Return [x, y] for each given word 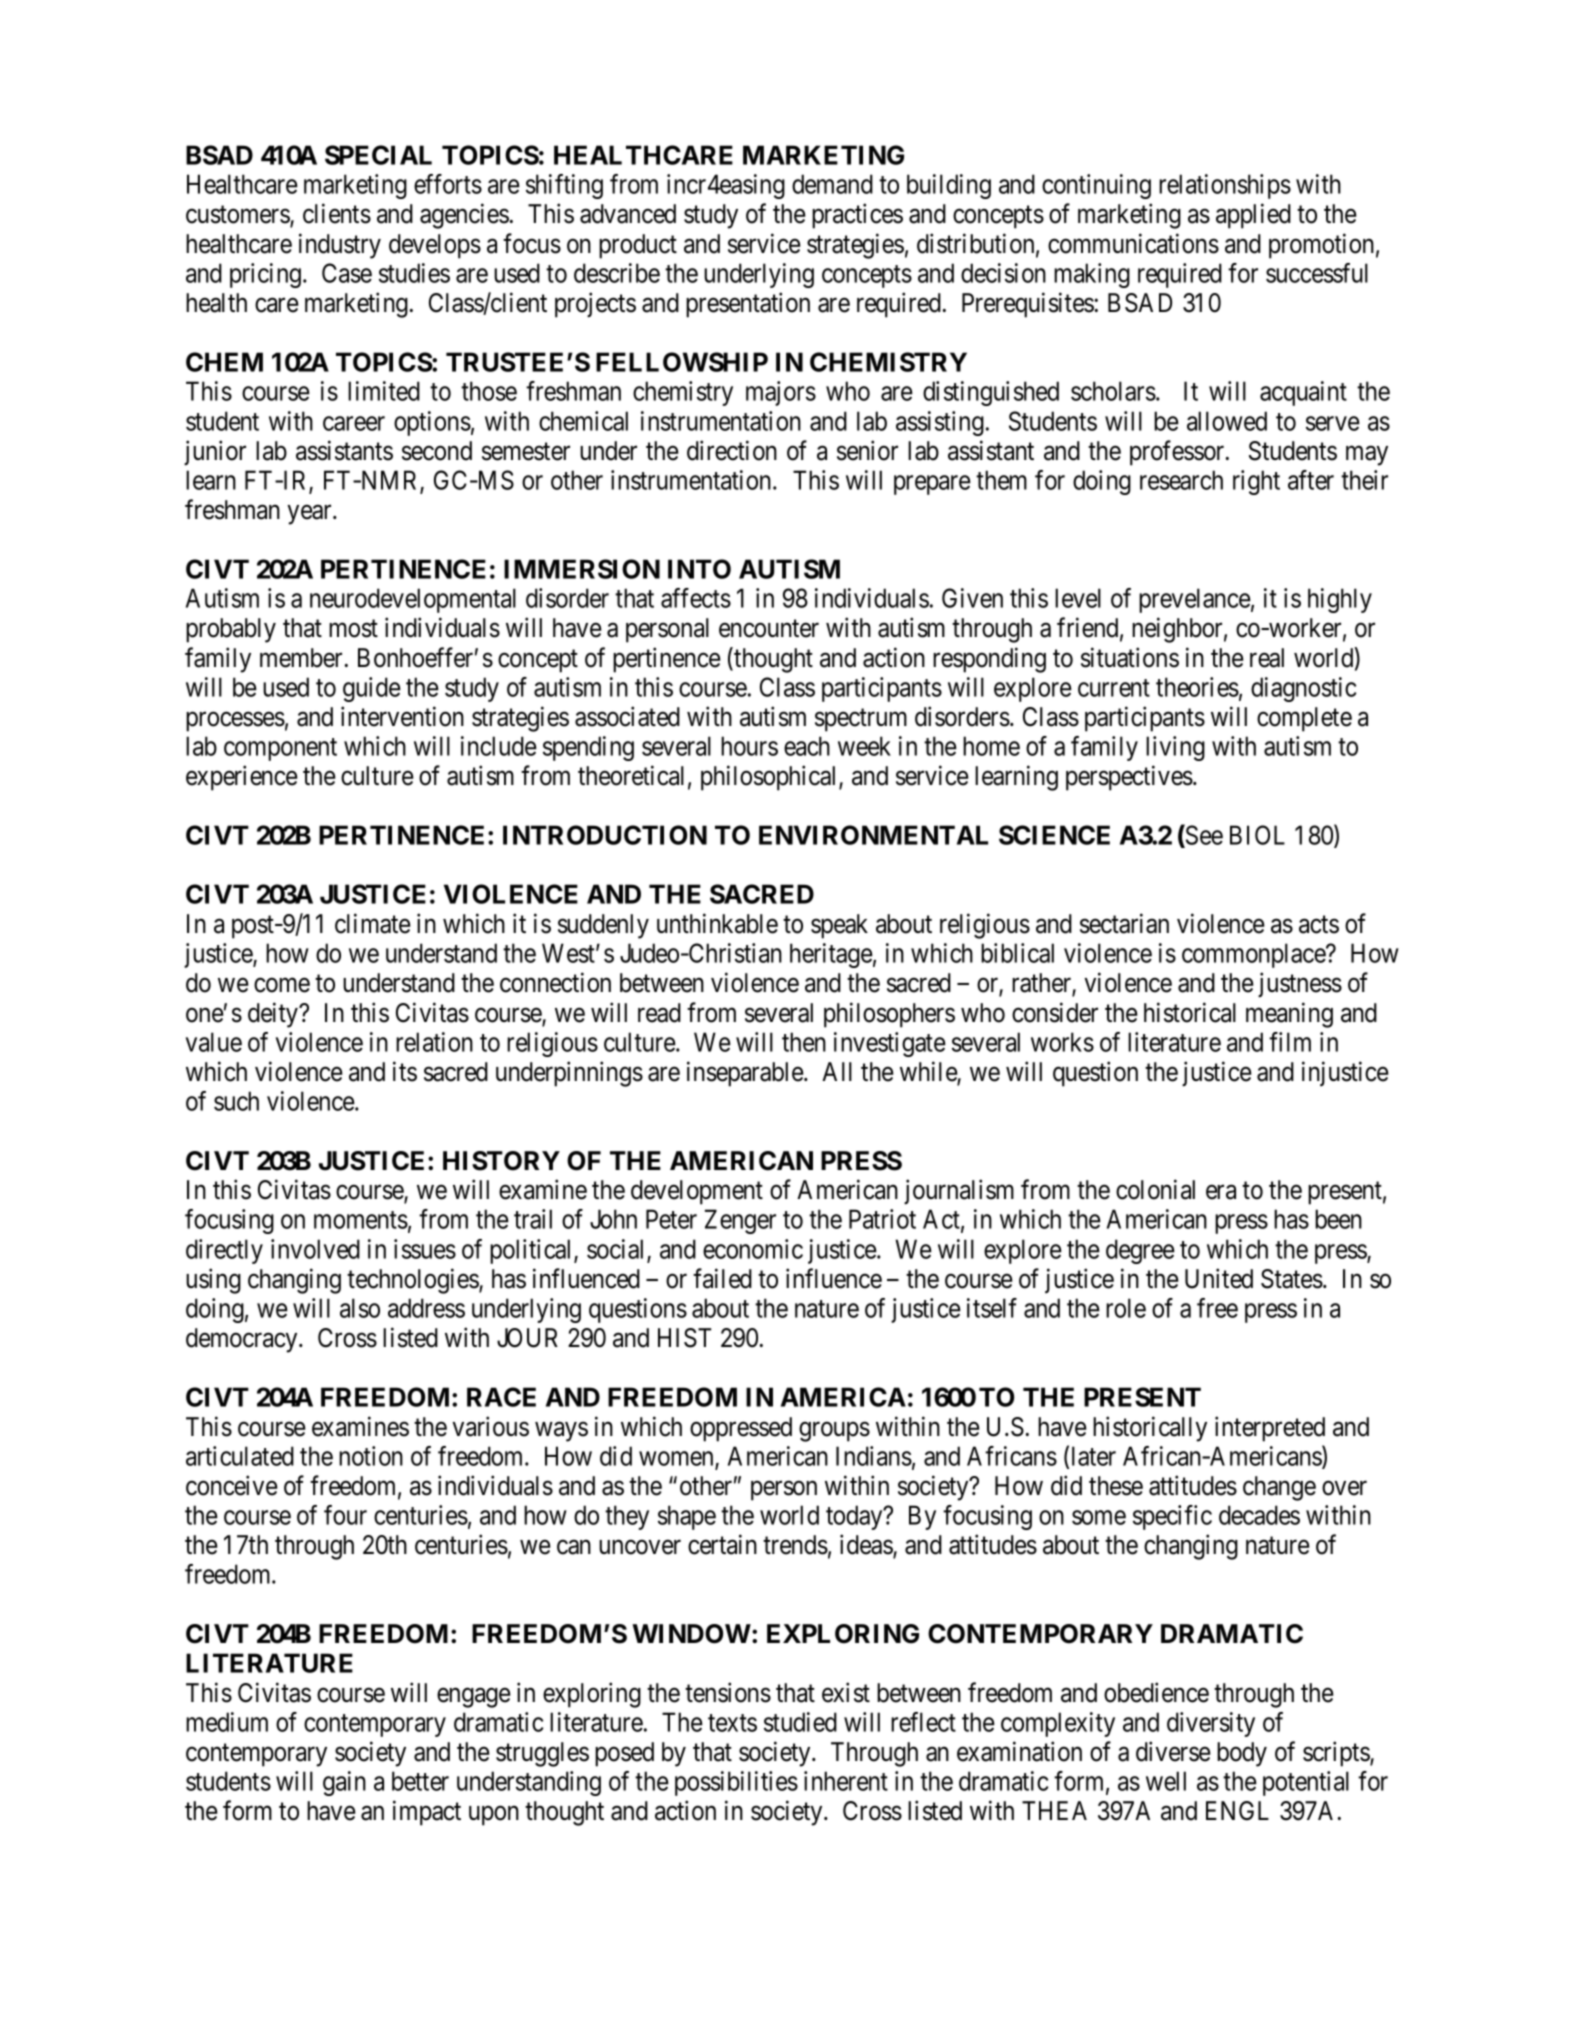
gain [344, 1783]
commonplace [1254, 955]
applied [1253, 216]
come [282, 985]
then [804, 1042]
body [1242, 1754]
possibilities [736, 1783]
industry [340, 246]
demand [832, 184]
